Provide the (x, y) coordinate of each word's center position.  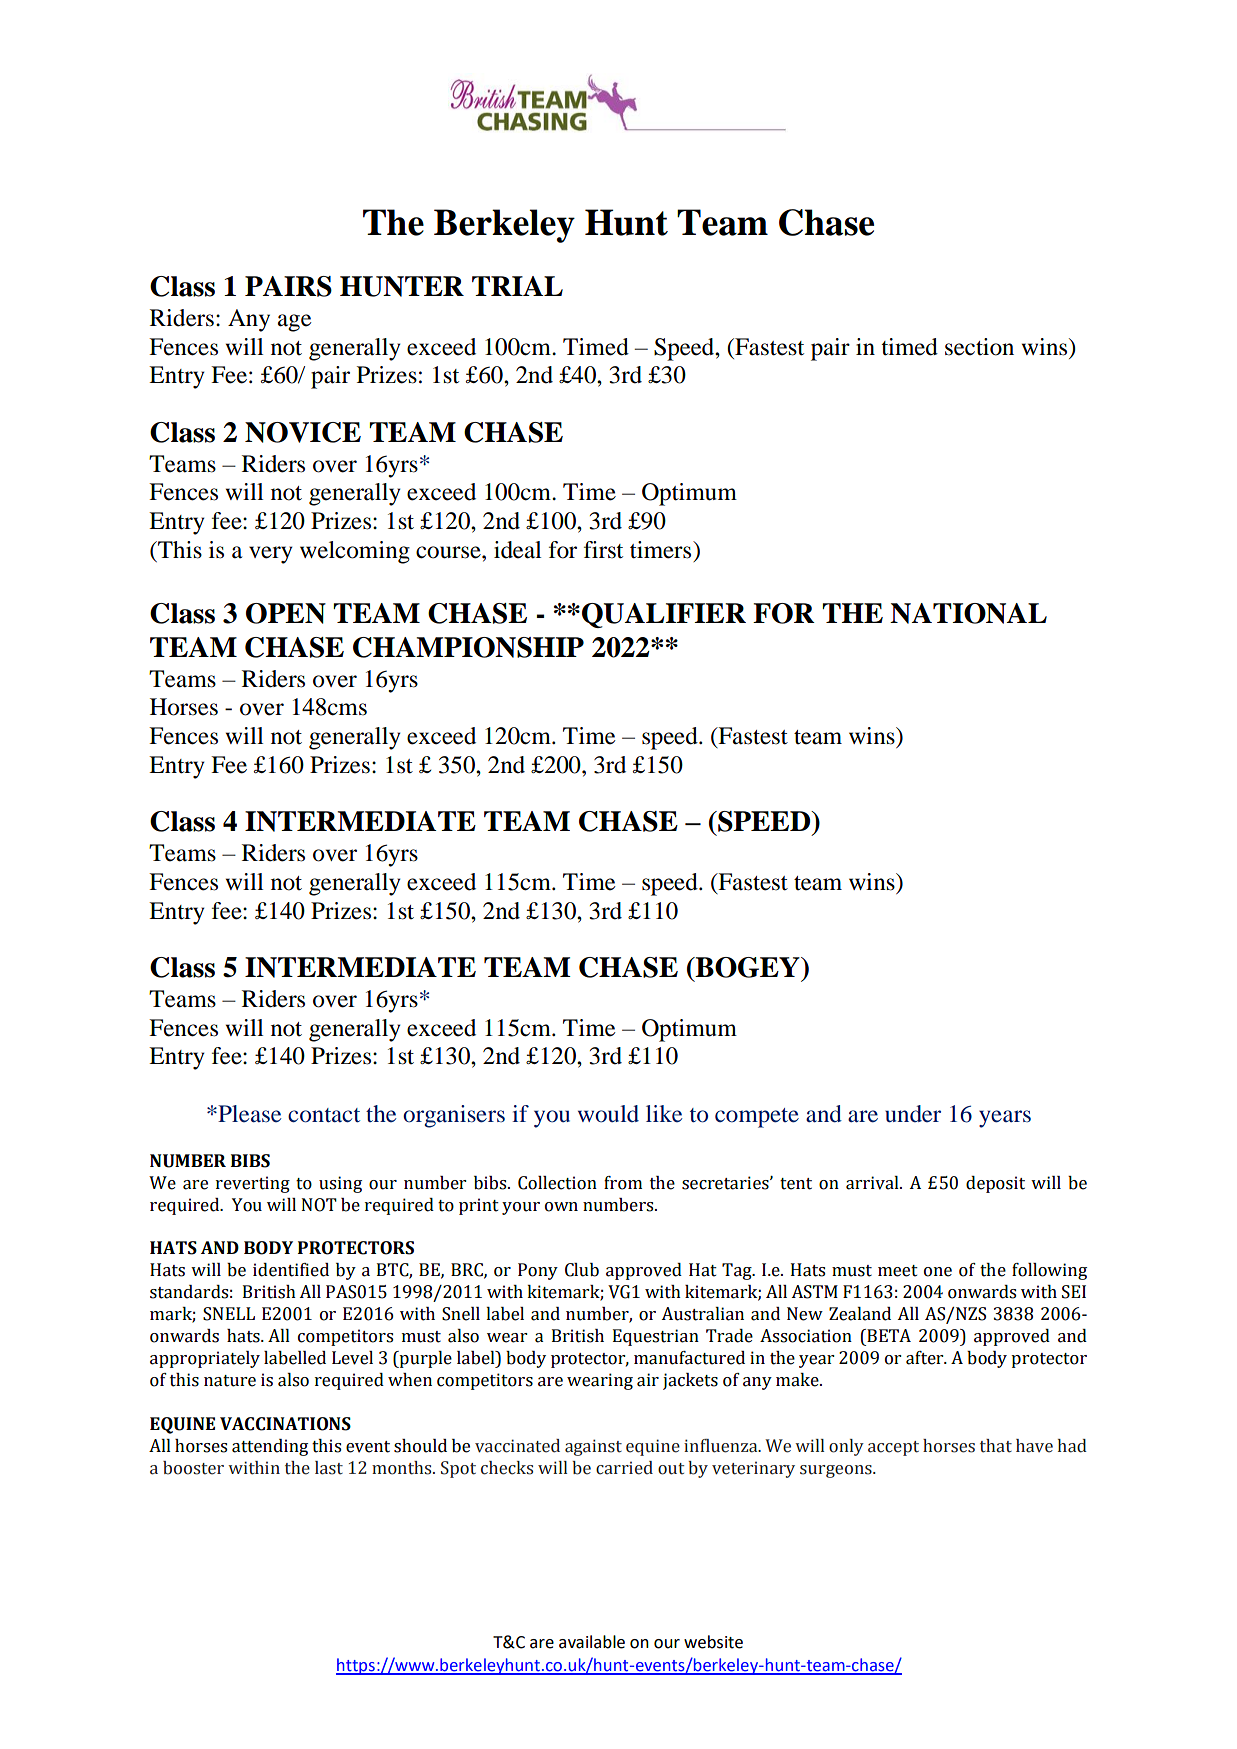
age (294, 323)
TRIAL (517, 286)
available (592, 1642)
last (329, 1468)
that (996, 1446)
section (979, 347)
